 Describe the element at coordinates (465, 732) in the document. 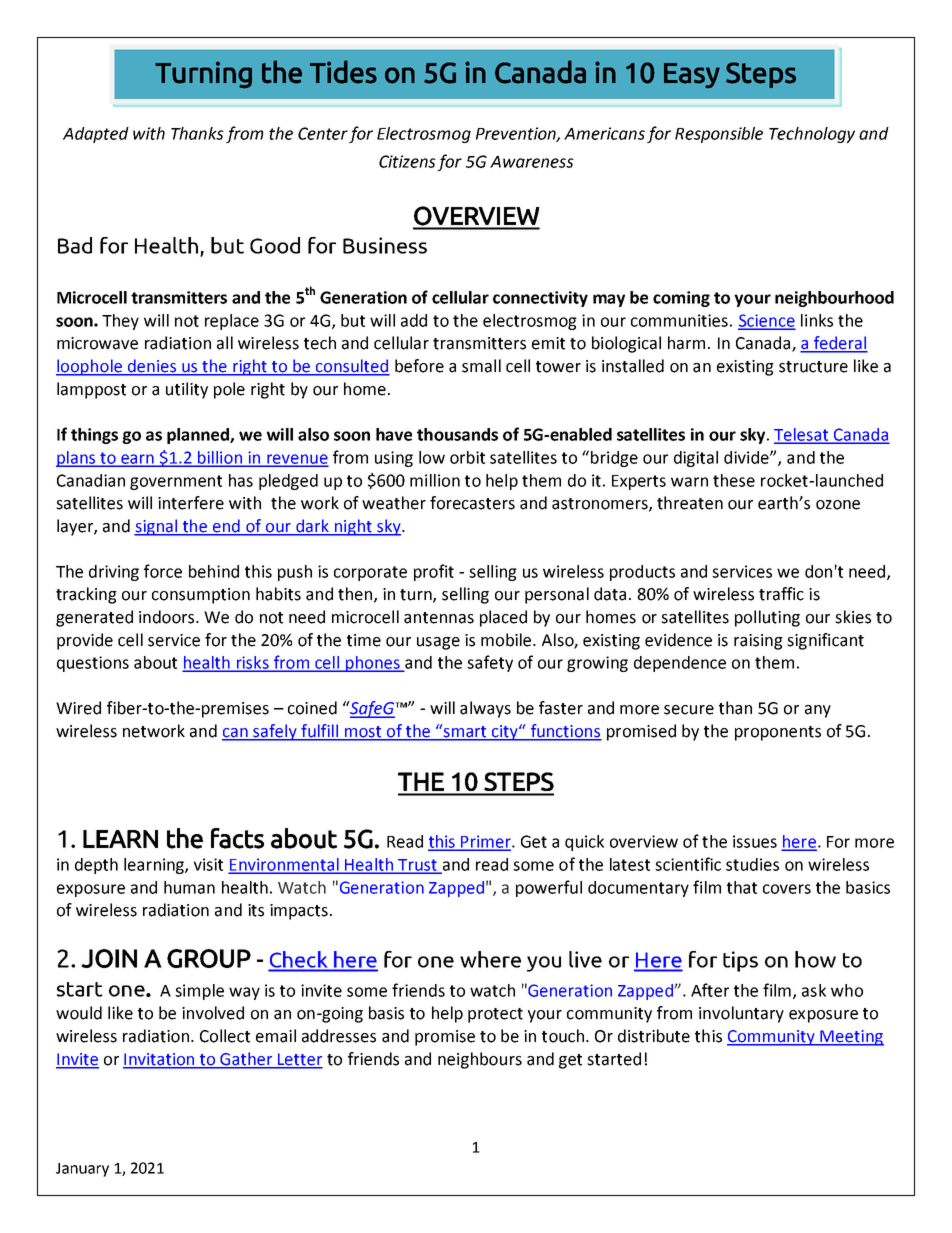

I see `smart` at that location.
